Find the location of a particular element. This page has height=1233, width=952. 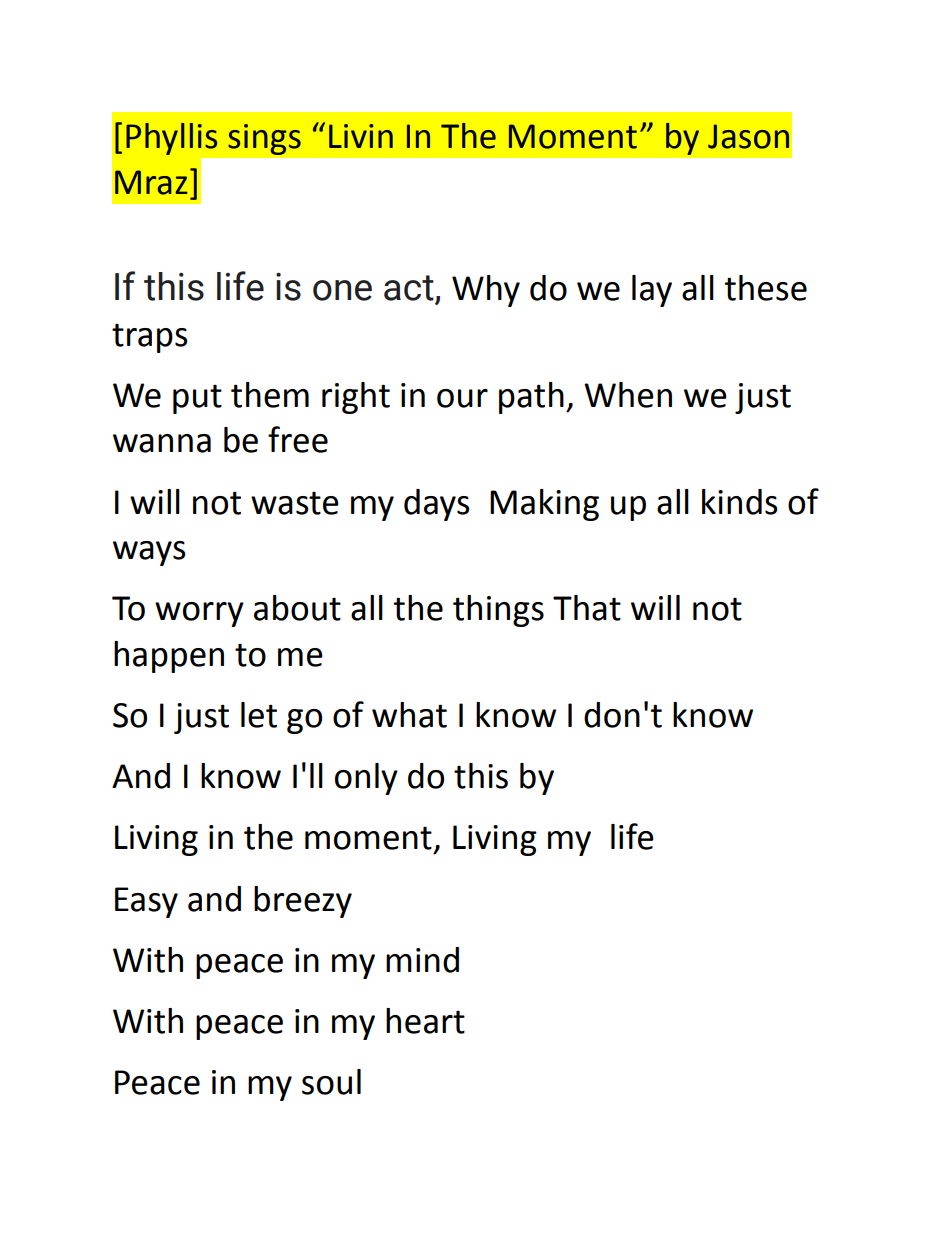

heart is located at coordinates (425, 1021).
